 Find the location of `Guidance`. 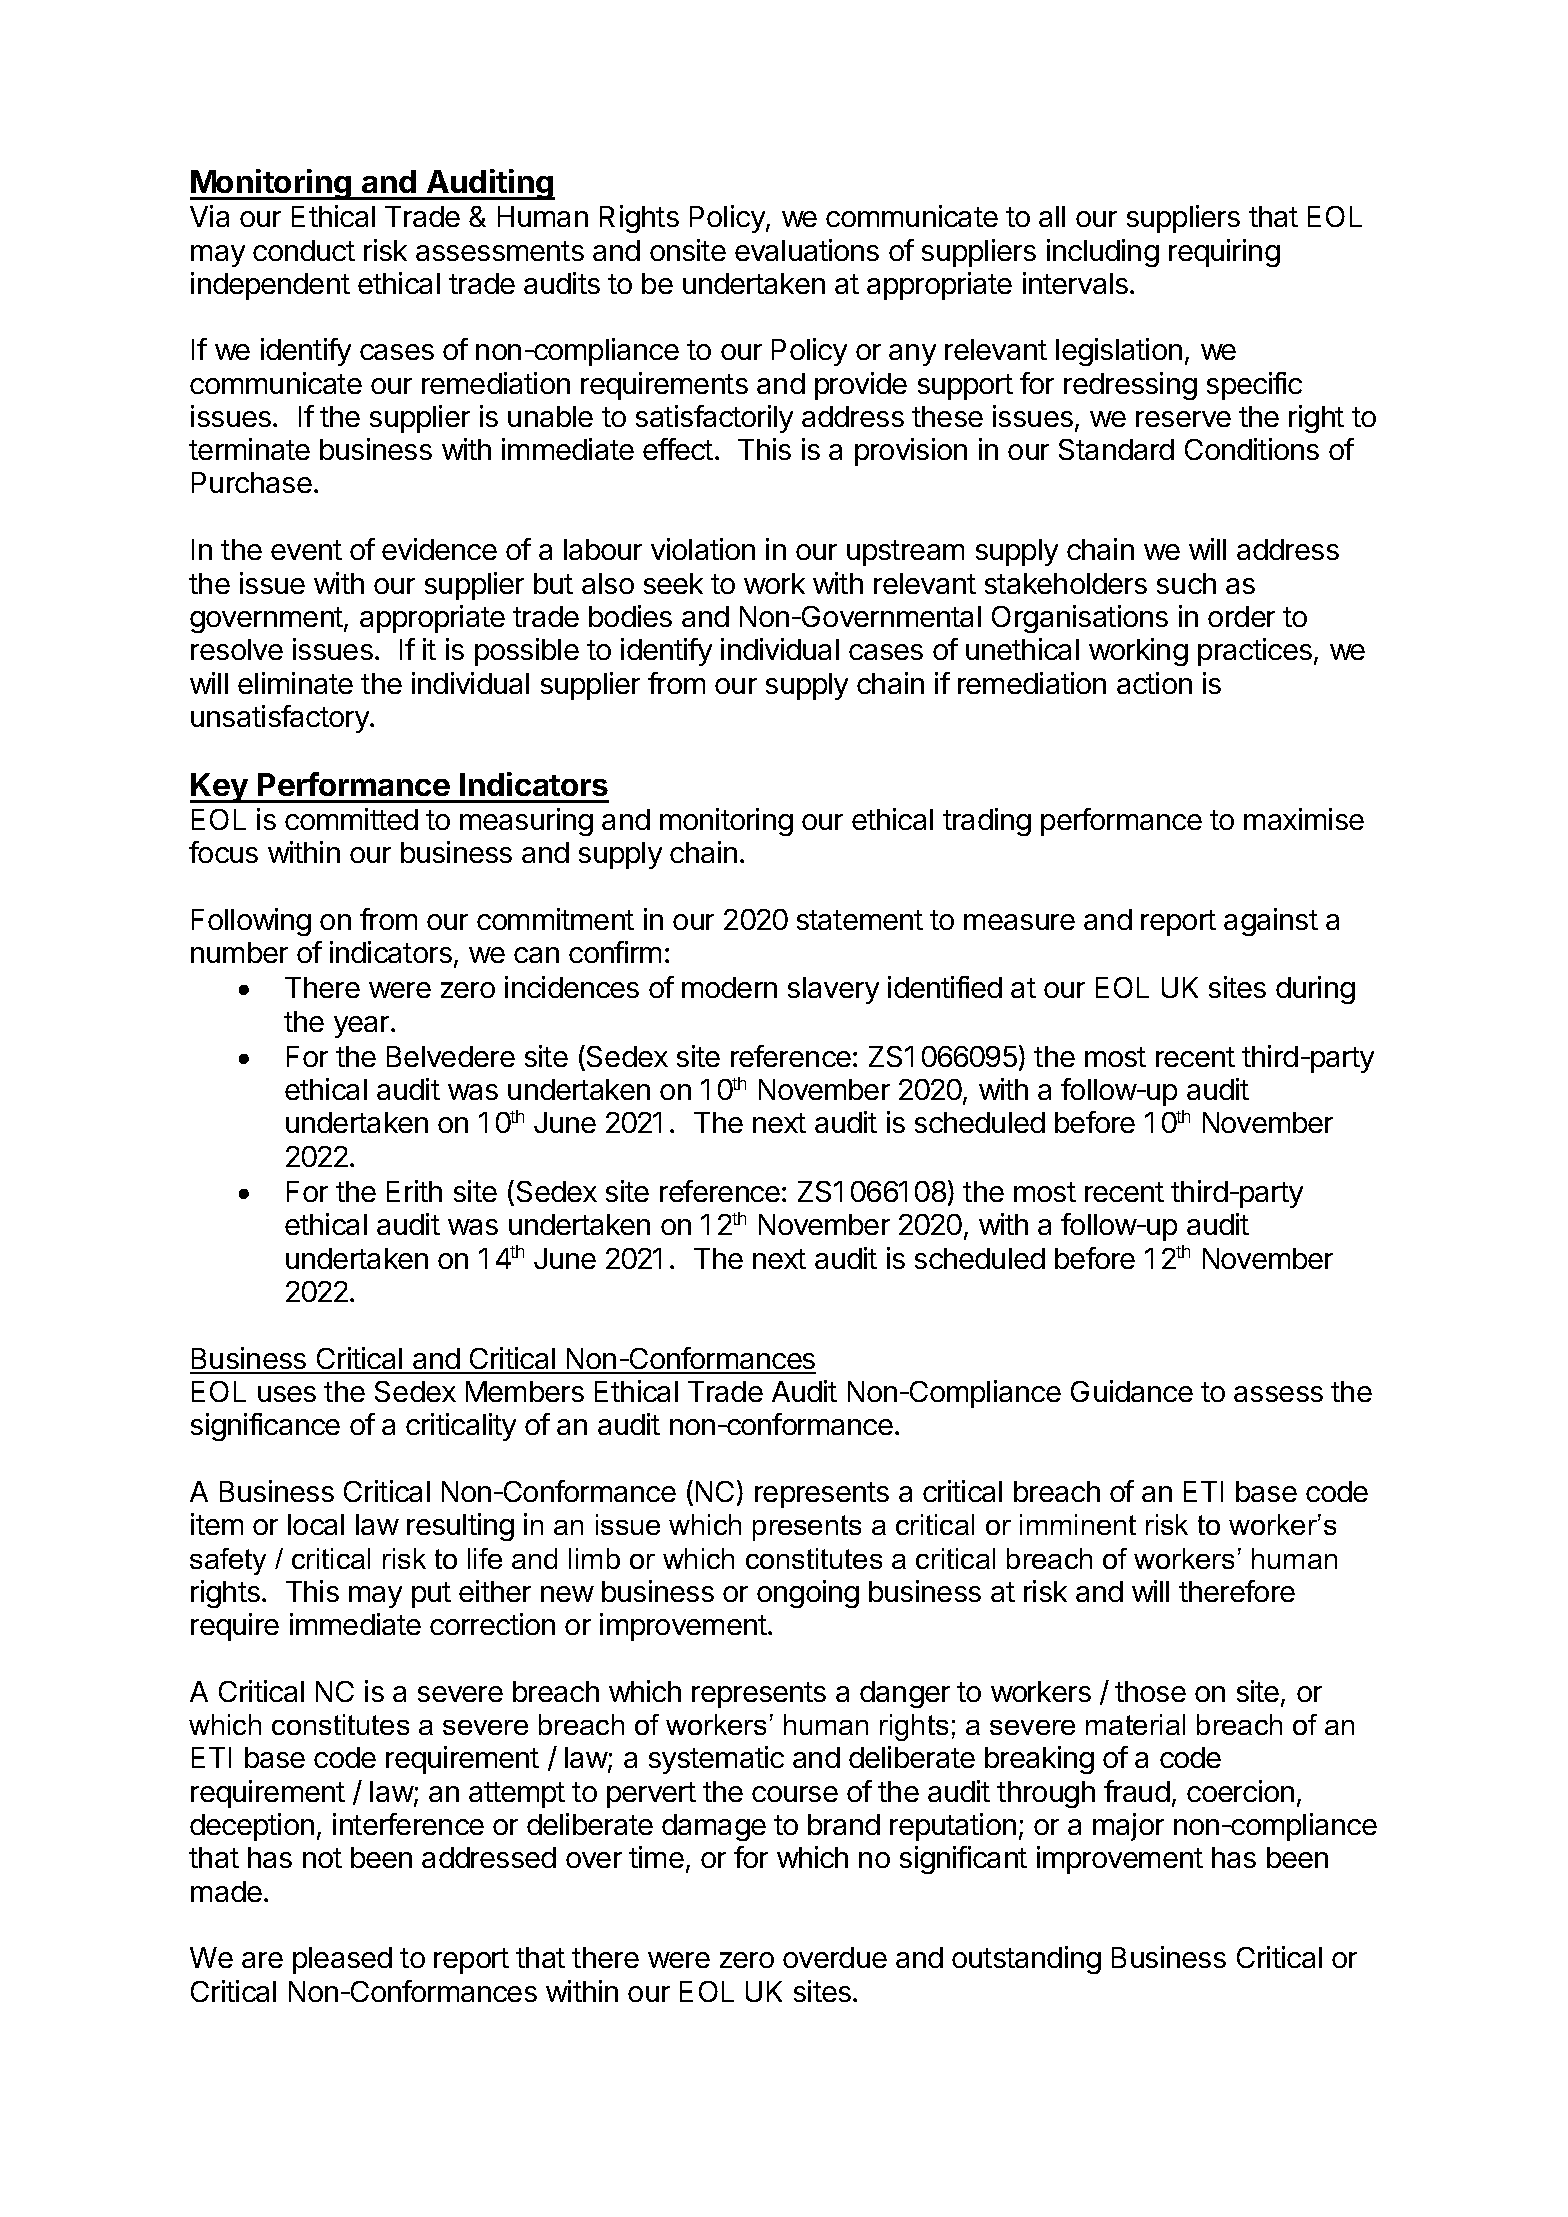

Guidance is located at coordinates (1132, 1391).
